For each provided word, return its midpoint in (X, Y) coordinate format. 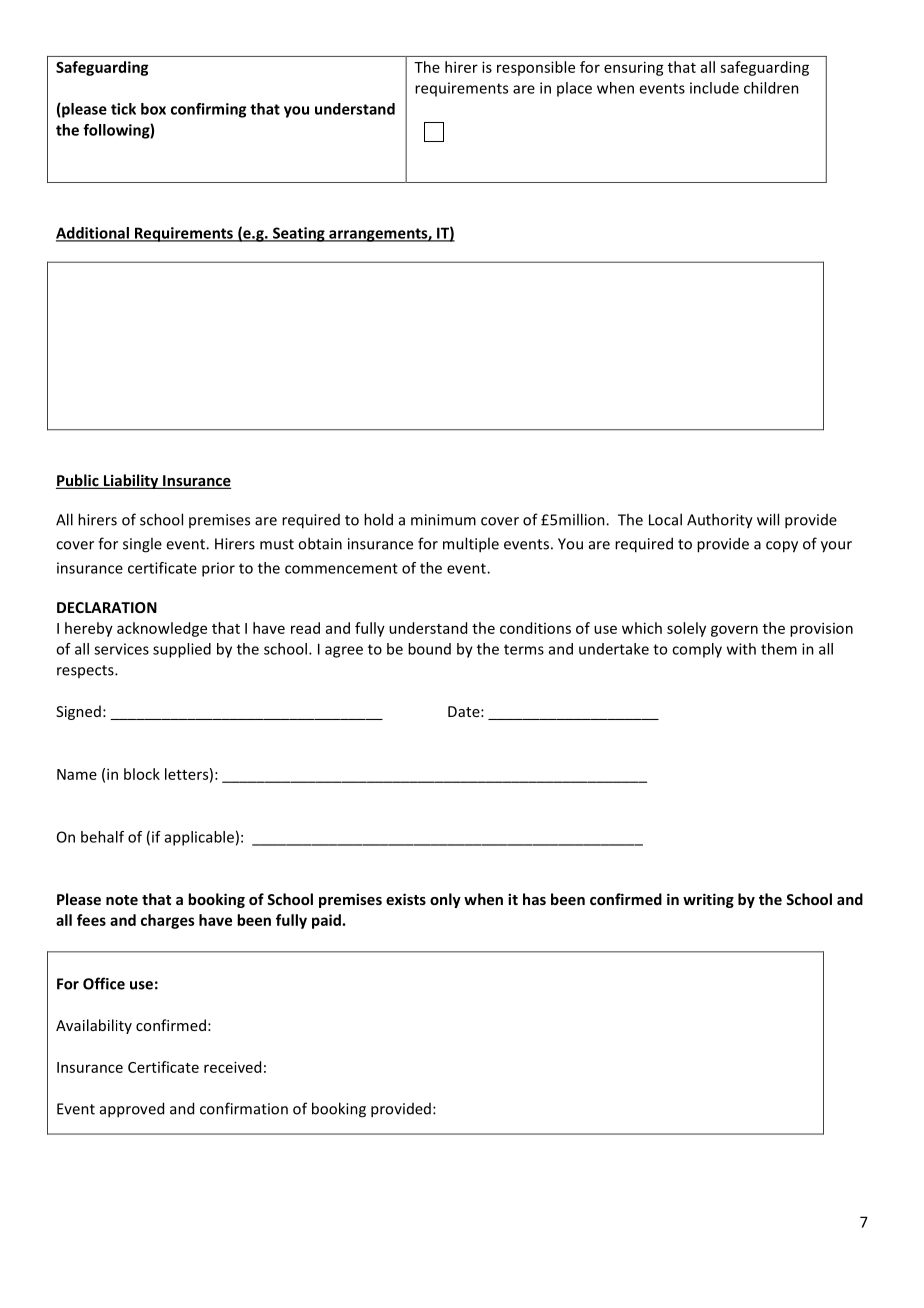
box (153, 109)
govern (734, 631)
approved (132, 1110)
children (771, 88)
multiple (471, 545)
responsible (536, 68)
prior (218, 569)
